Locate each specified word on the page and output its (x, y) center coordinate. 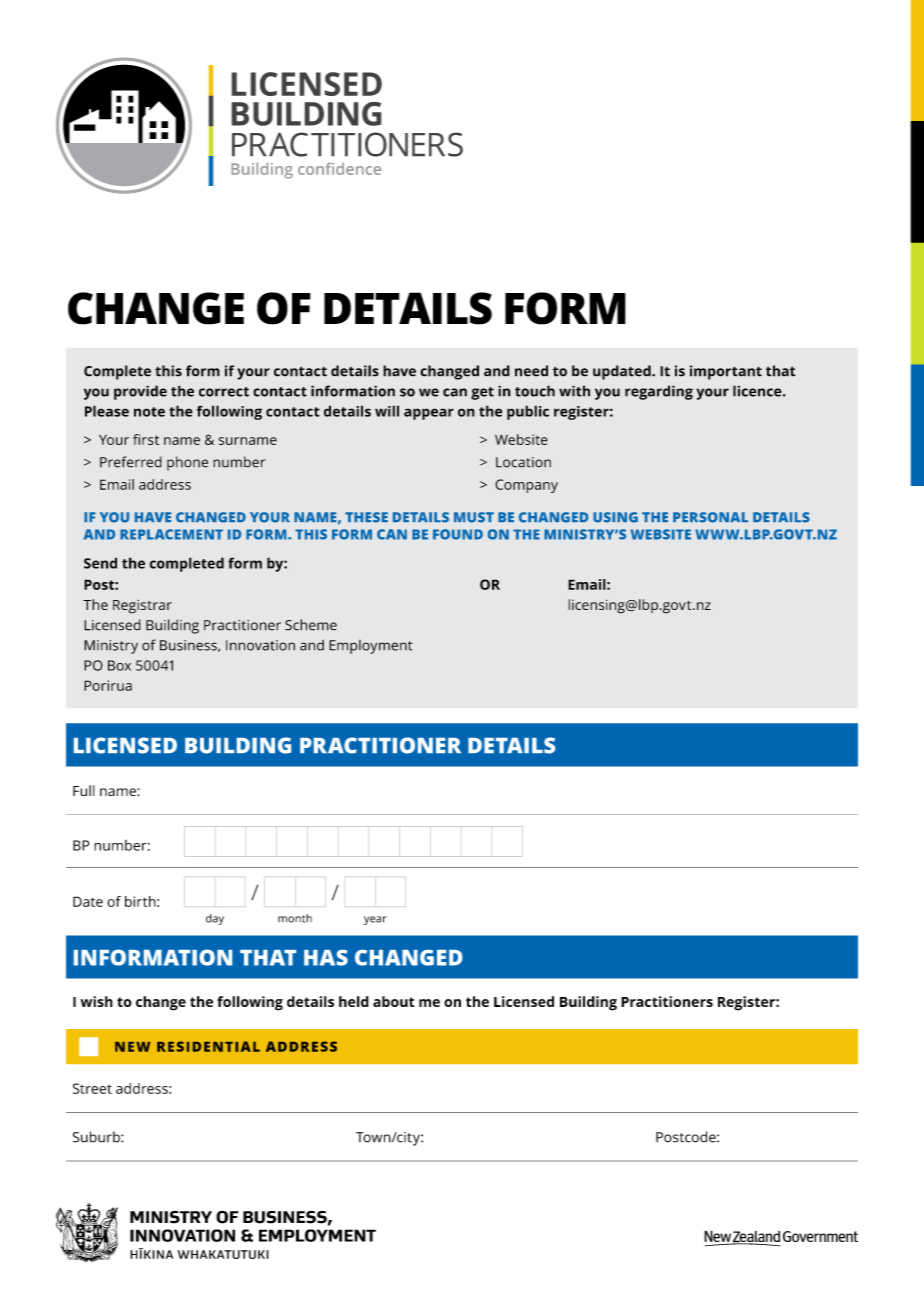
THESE (366, 517)
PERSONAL (710, 517)
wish (96, 1001)
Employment (370, 647)
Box (119, 665)
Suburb (97, 1137)
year (375, 920)
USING (615, 517)
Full (84, 790)
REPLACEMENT (171, 534)
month (295, 918)
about (393, 1001)
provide (140, 392)
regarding (659, 392)
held (354, 1001)
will (387, 411)
